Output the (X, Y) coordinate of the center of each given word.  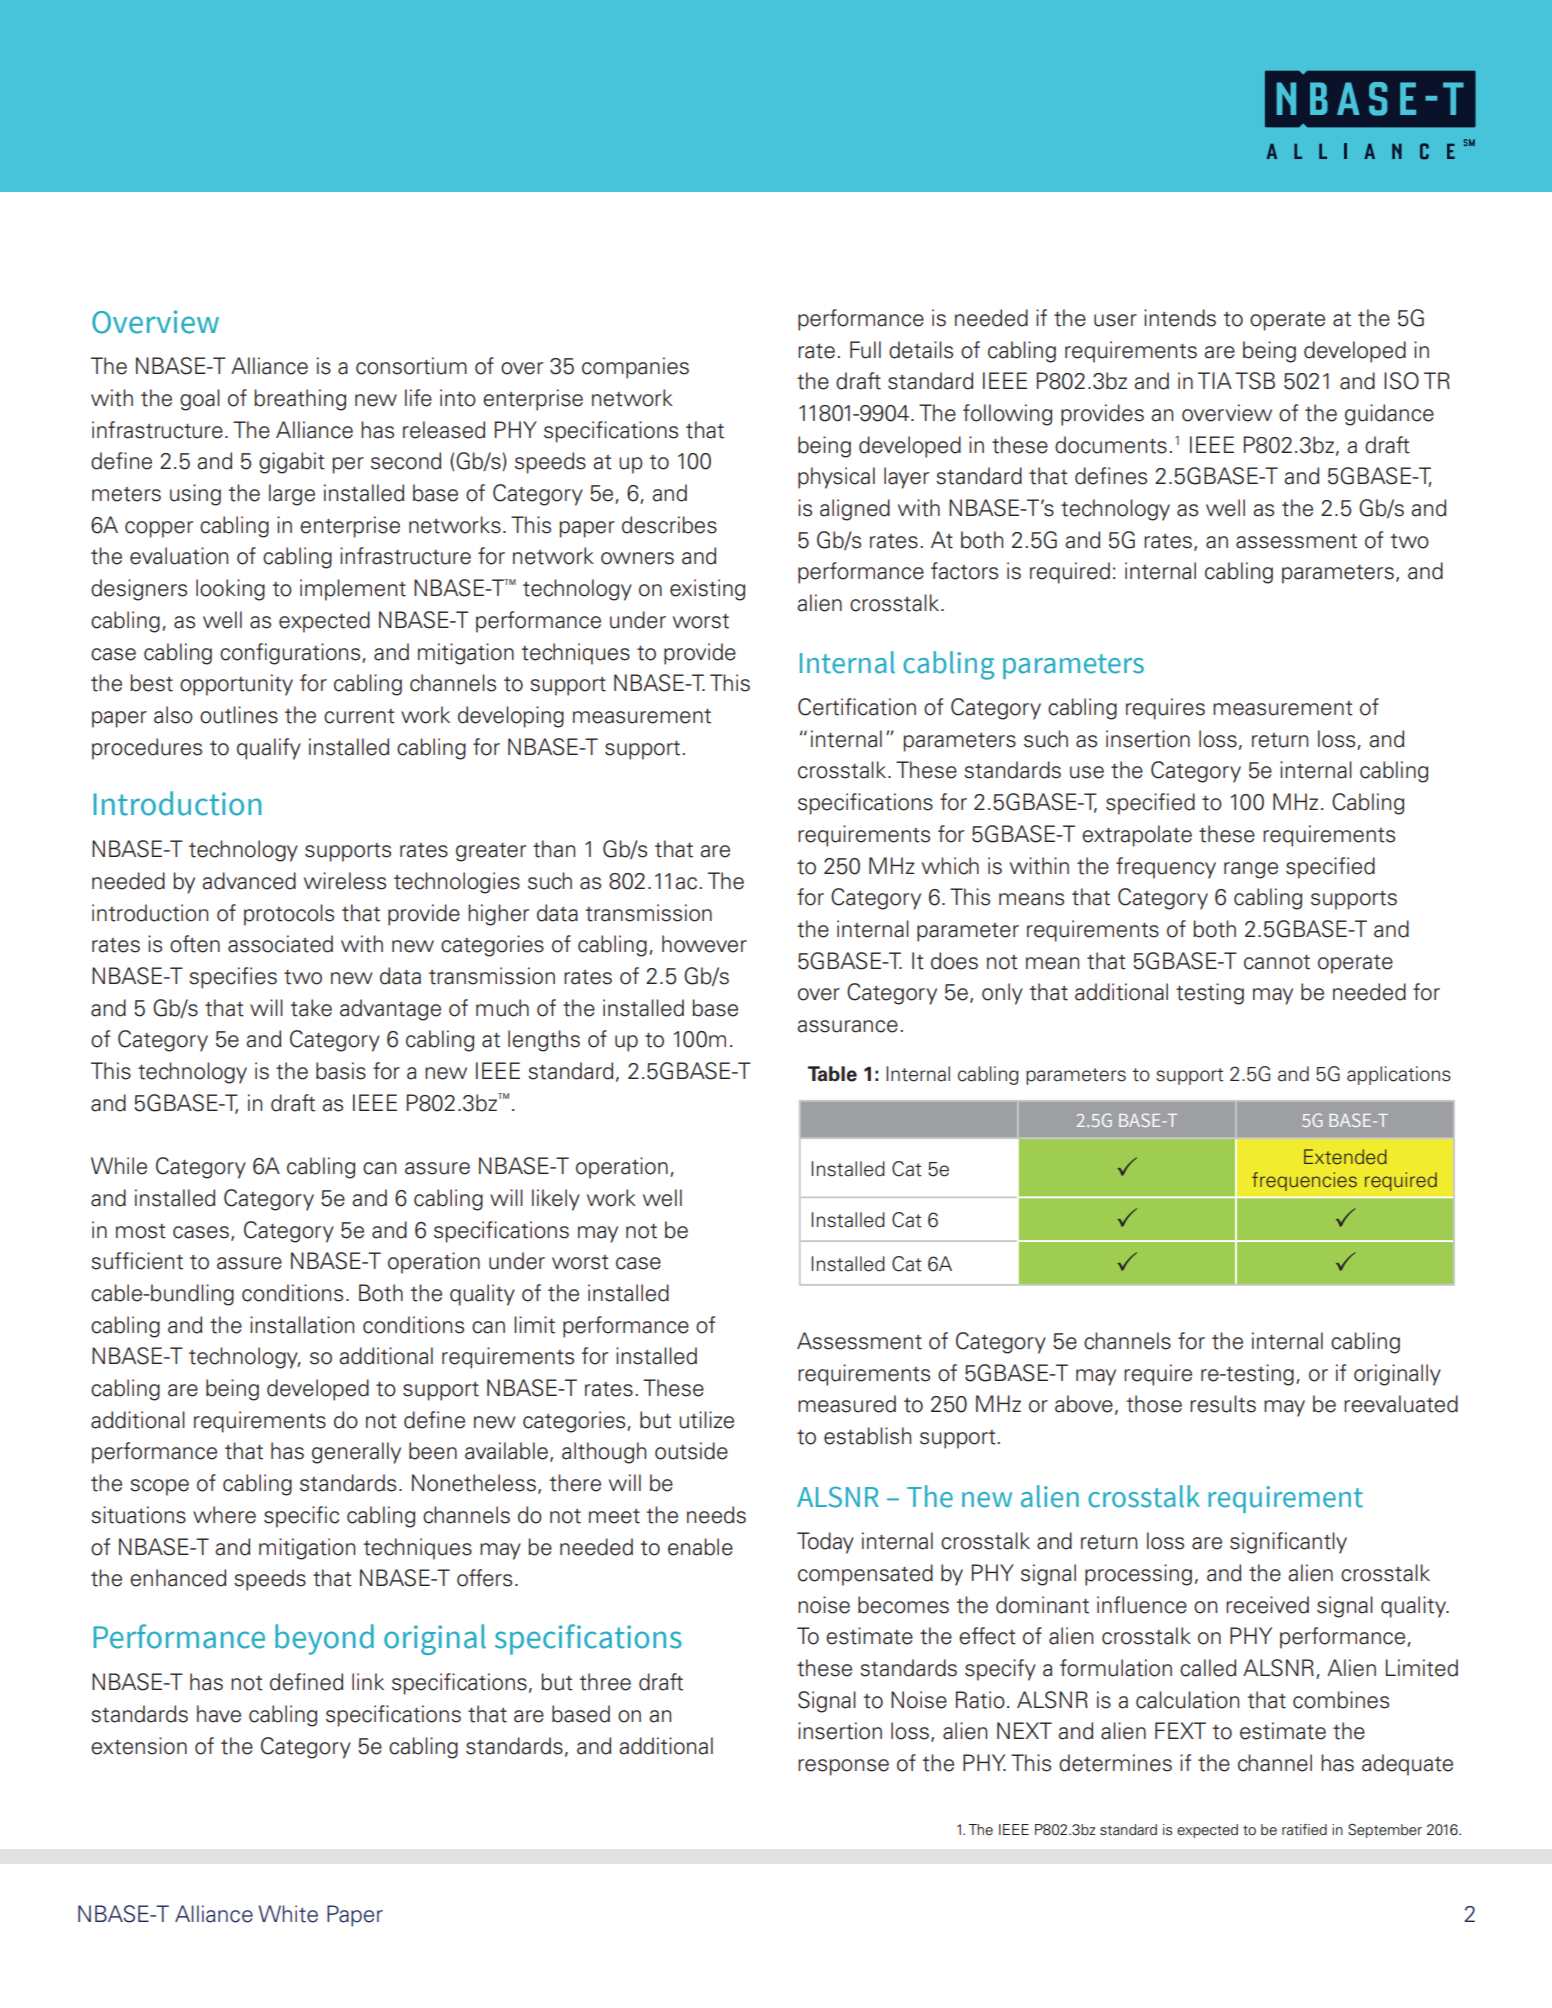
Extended (1345, 1156)
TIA (1215, 380)
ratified (1304, 1830)
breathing (300, 400)
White (288, 1914)
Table (832, 1074)
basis (341, 1071)
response (843, 1767)
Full (865, 350)
